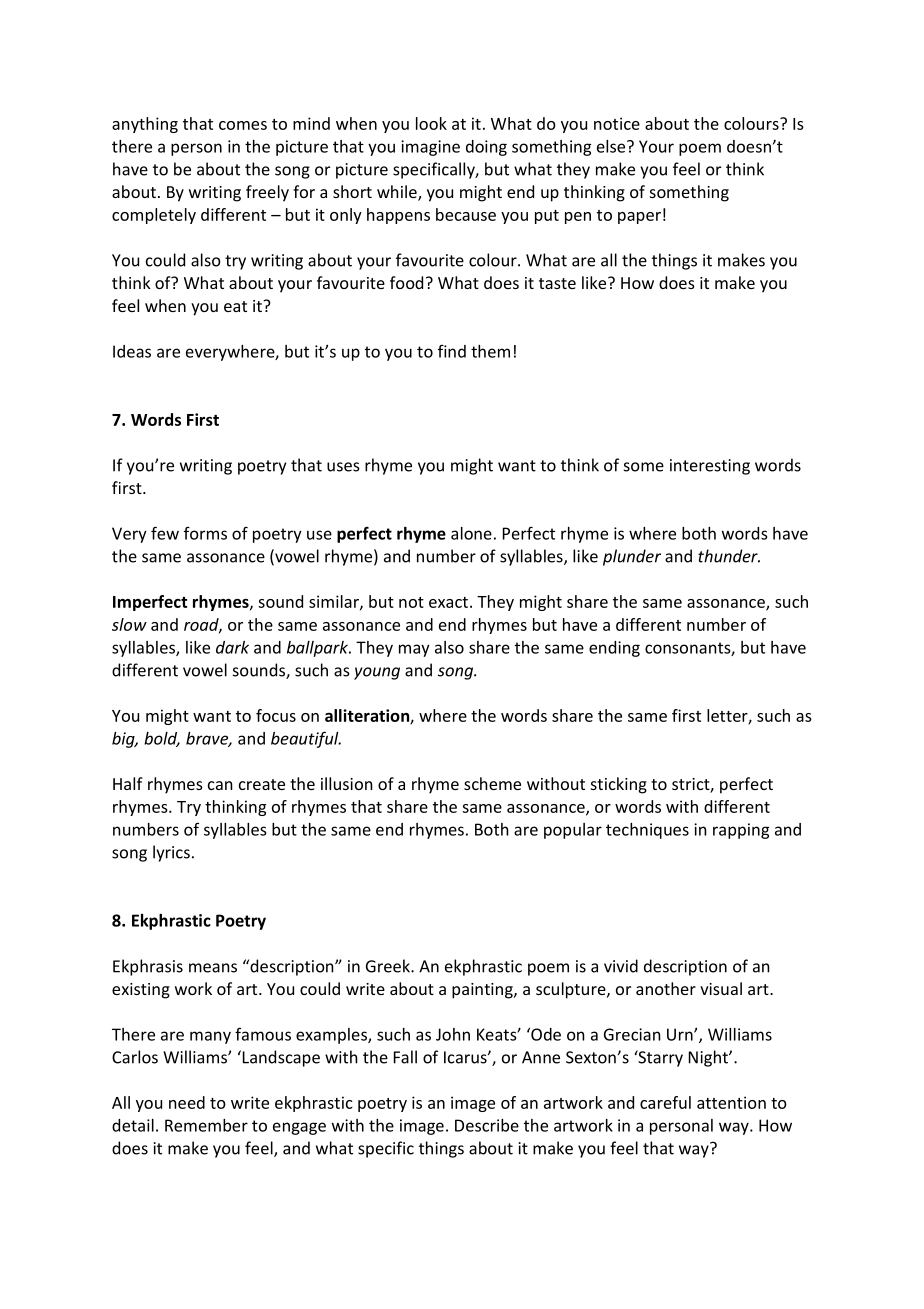  What do you see at coordinates (710, 467) in the screenshot?
I see `interesting` at bounding box center [710, 467].
